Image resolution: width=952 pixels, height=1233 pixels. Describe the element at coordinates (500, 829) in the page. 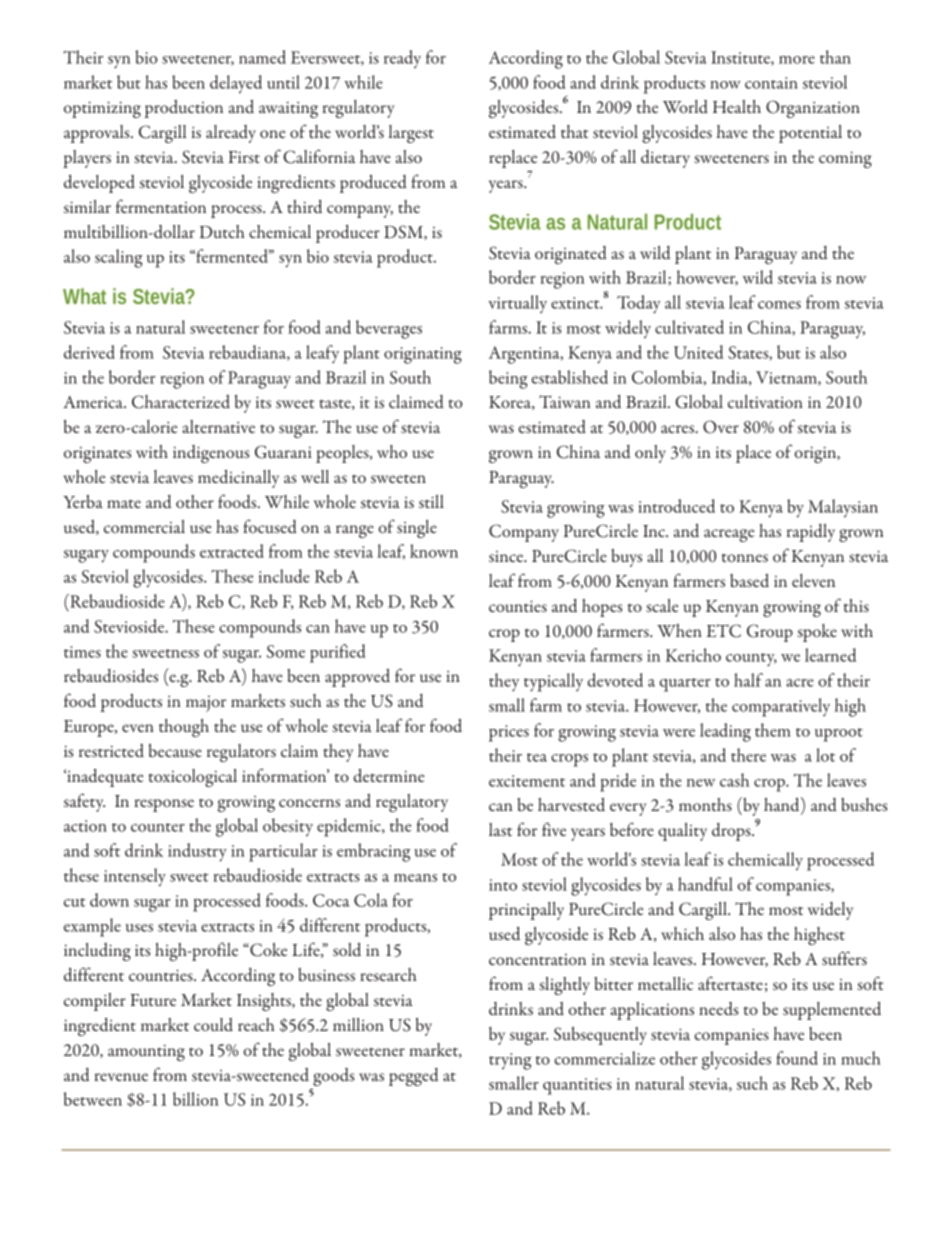

I see `last` at that location.
